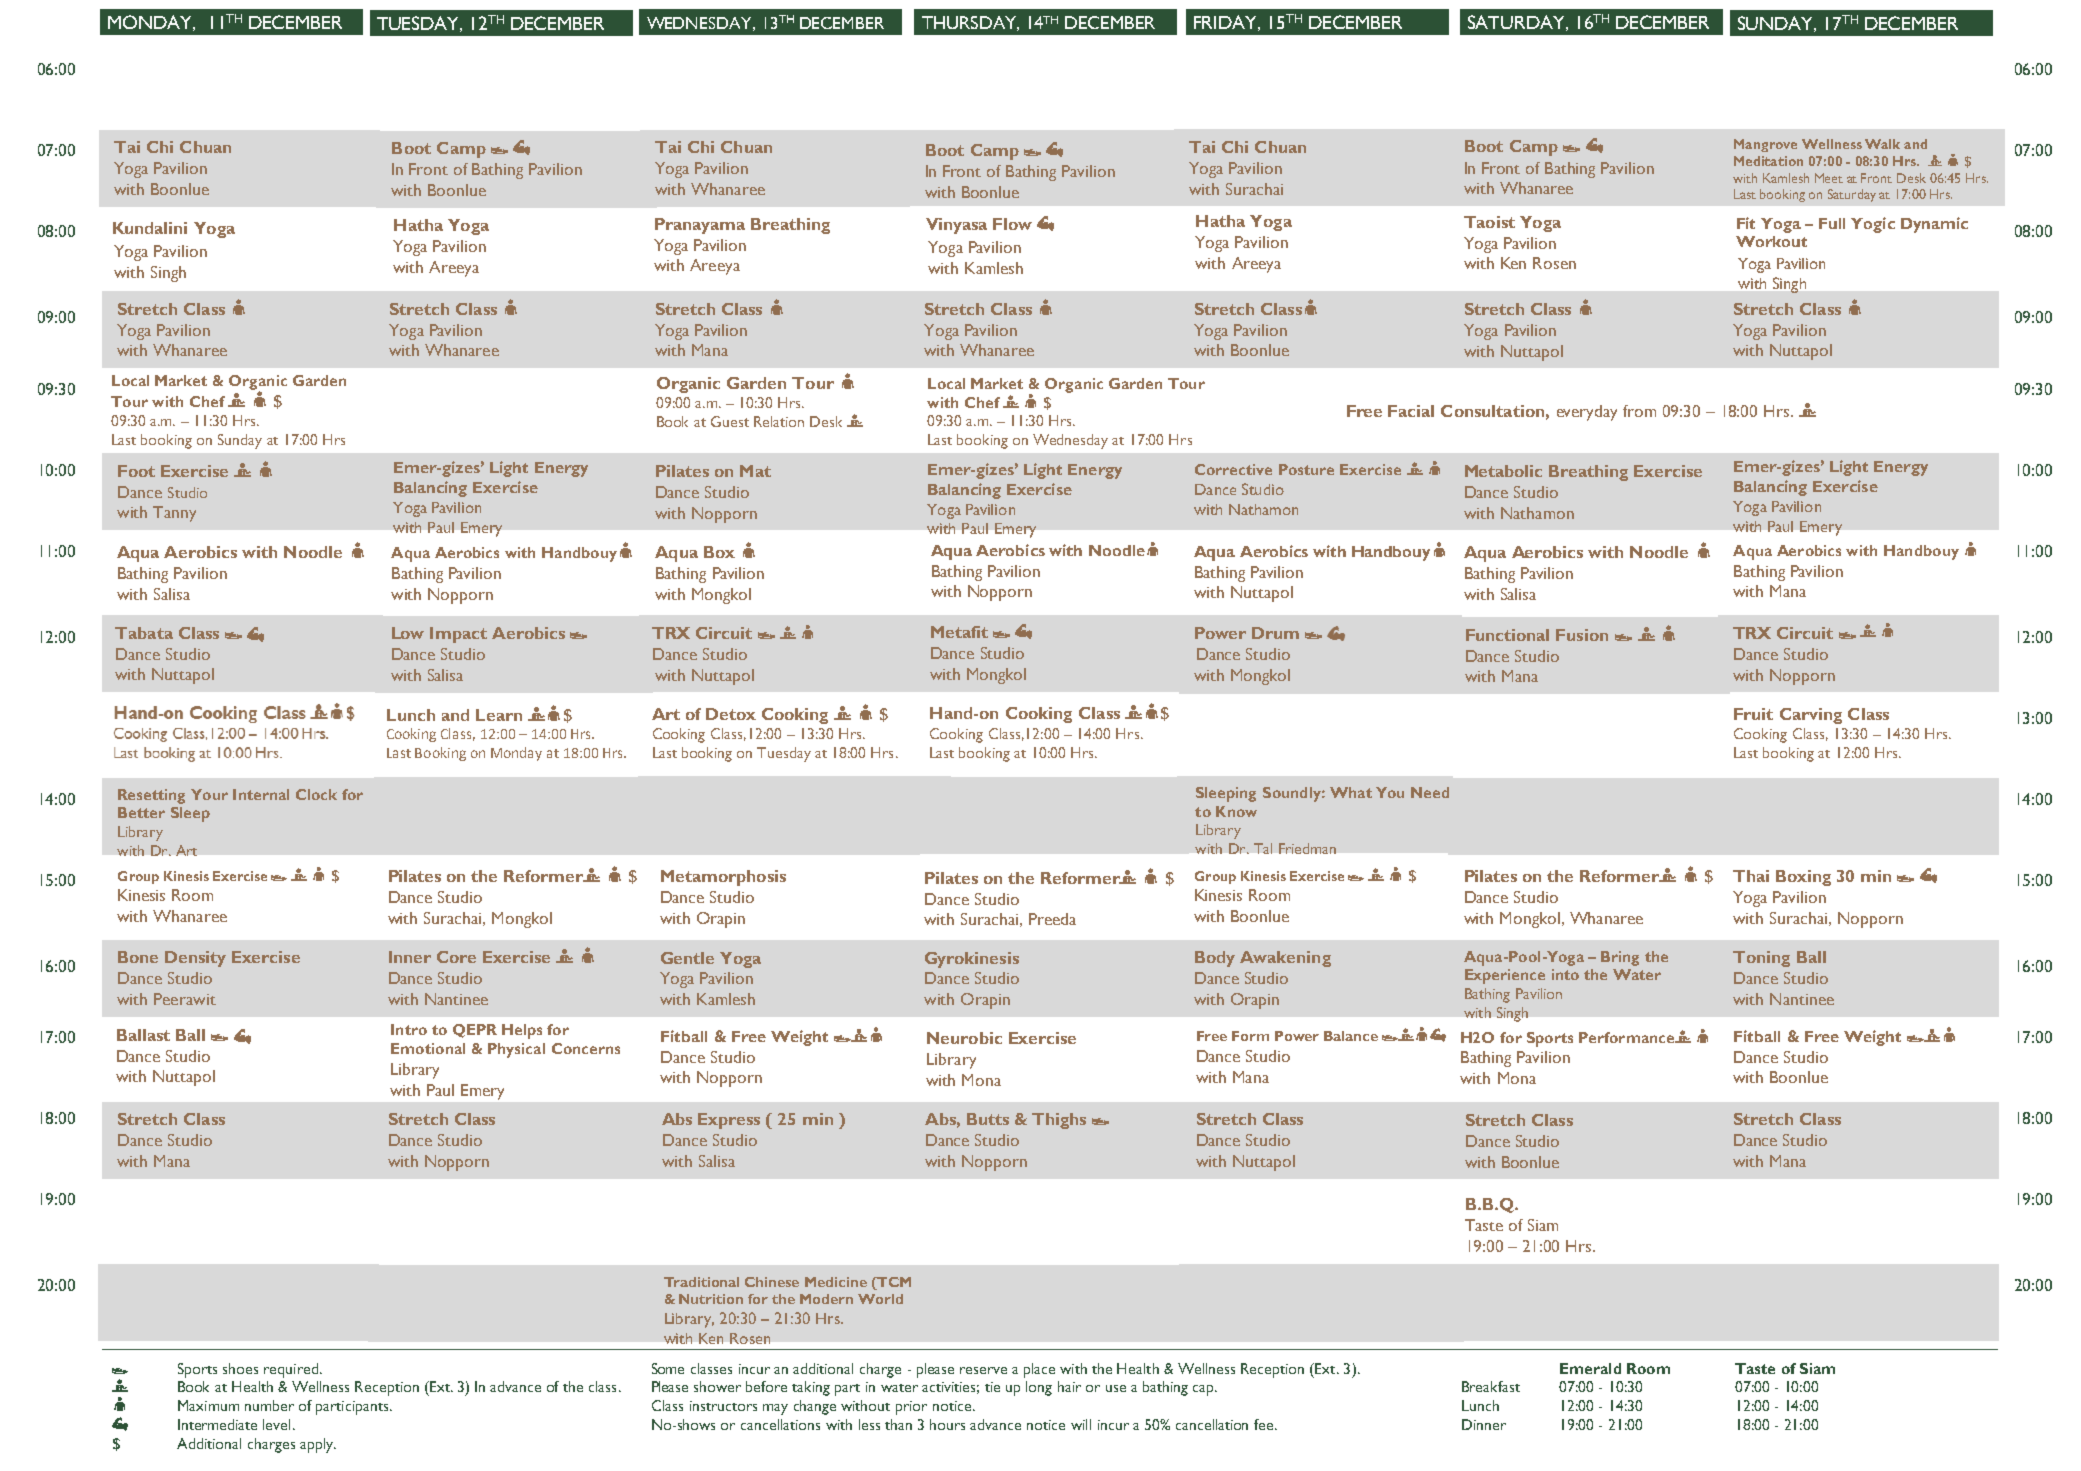 The height and width of the screenshot is (1471, 2081). I want to click on Kundalini, so click(150, 228).
